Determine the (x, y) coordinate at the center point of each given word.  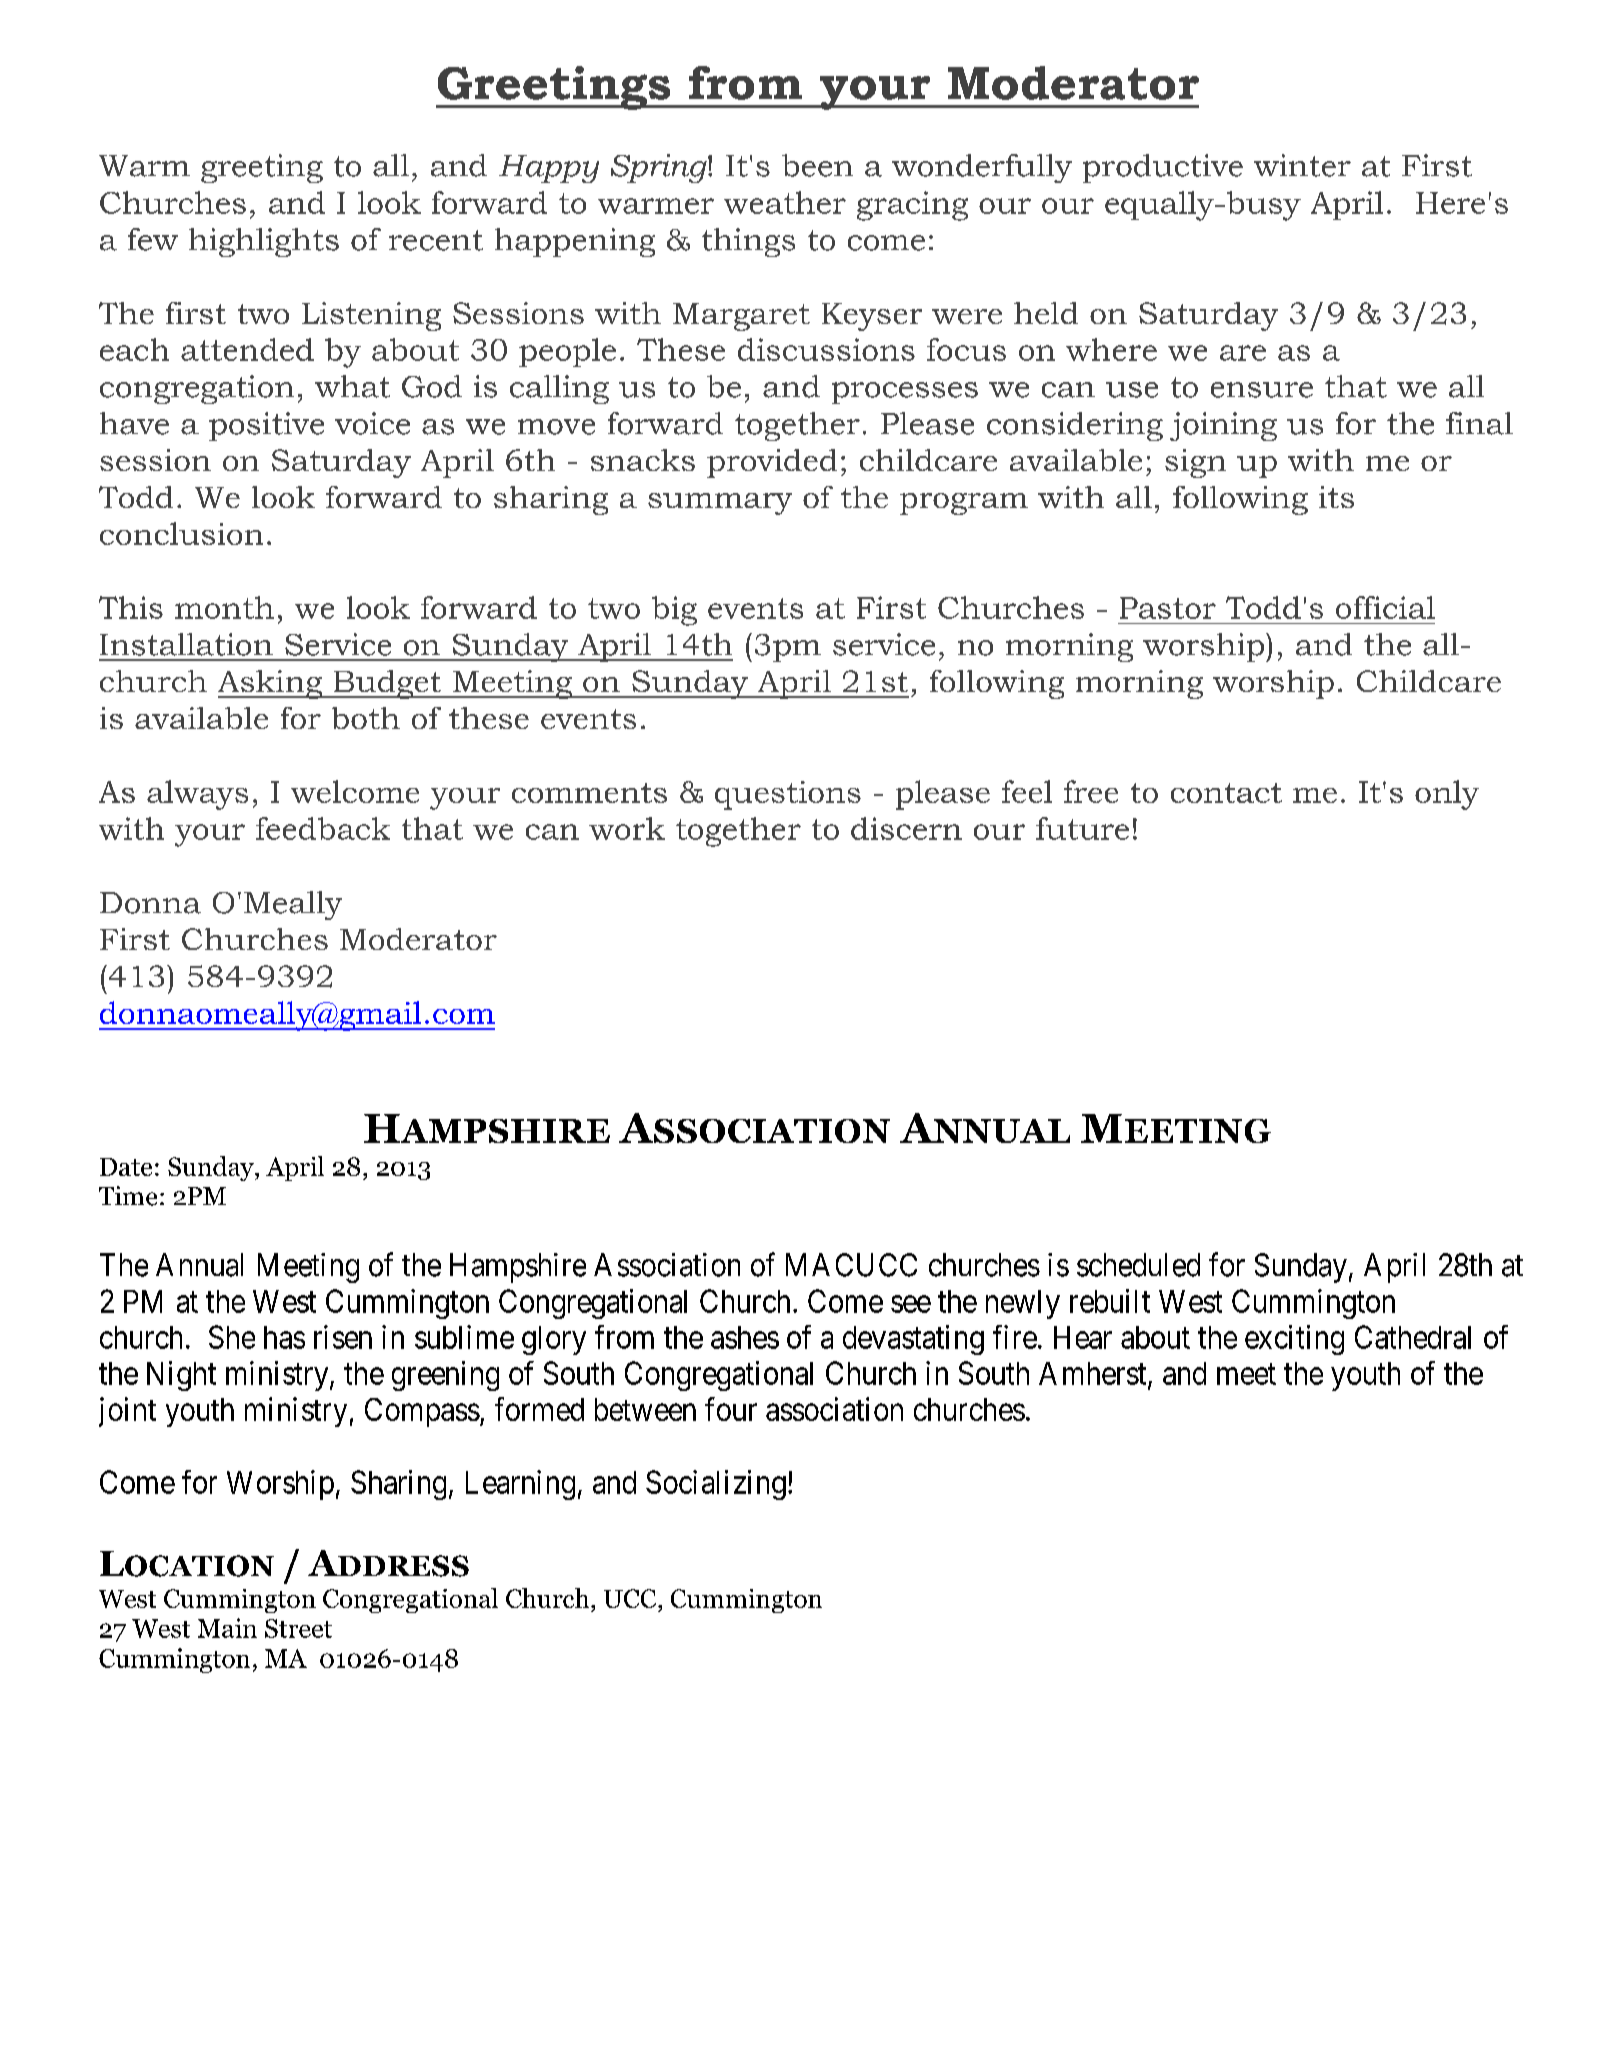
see (911, 1304)
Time (128, 1196)
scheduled (1138, 1265)
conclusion (181, 533)
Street (298, 1628)
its (1336, 497)
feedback (323, 828)
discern (906, 828)
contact (1226, 793)
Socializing (716, 1485)
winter (1302, 165)
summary (720, 504)
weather (785, 202)
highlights (264, 242)
